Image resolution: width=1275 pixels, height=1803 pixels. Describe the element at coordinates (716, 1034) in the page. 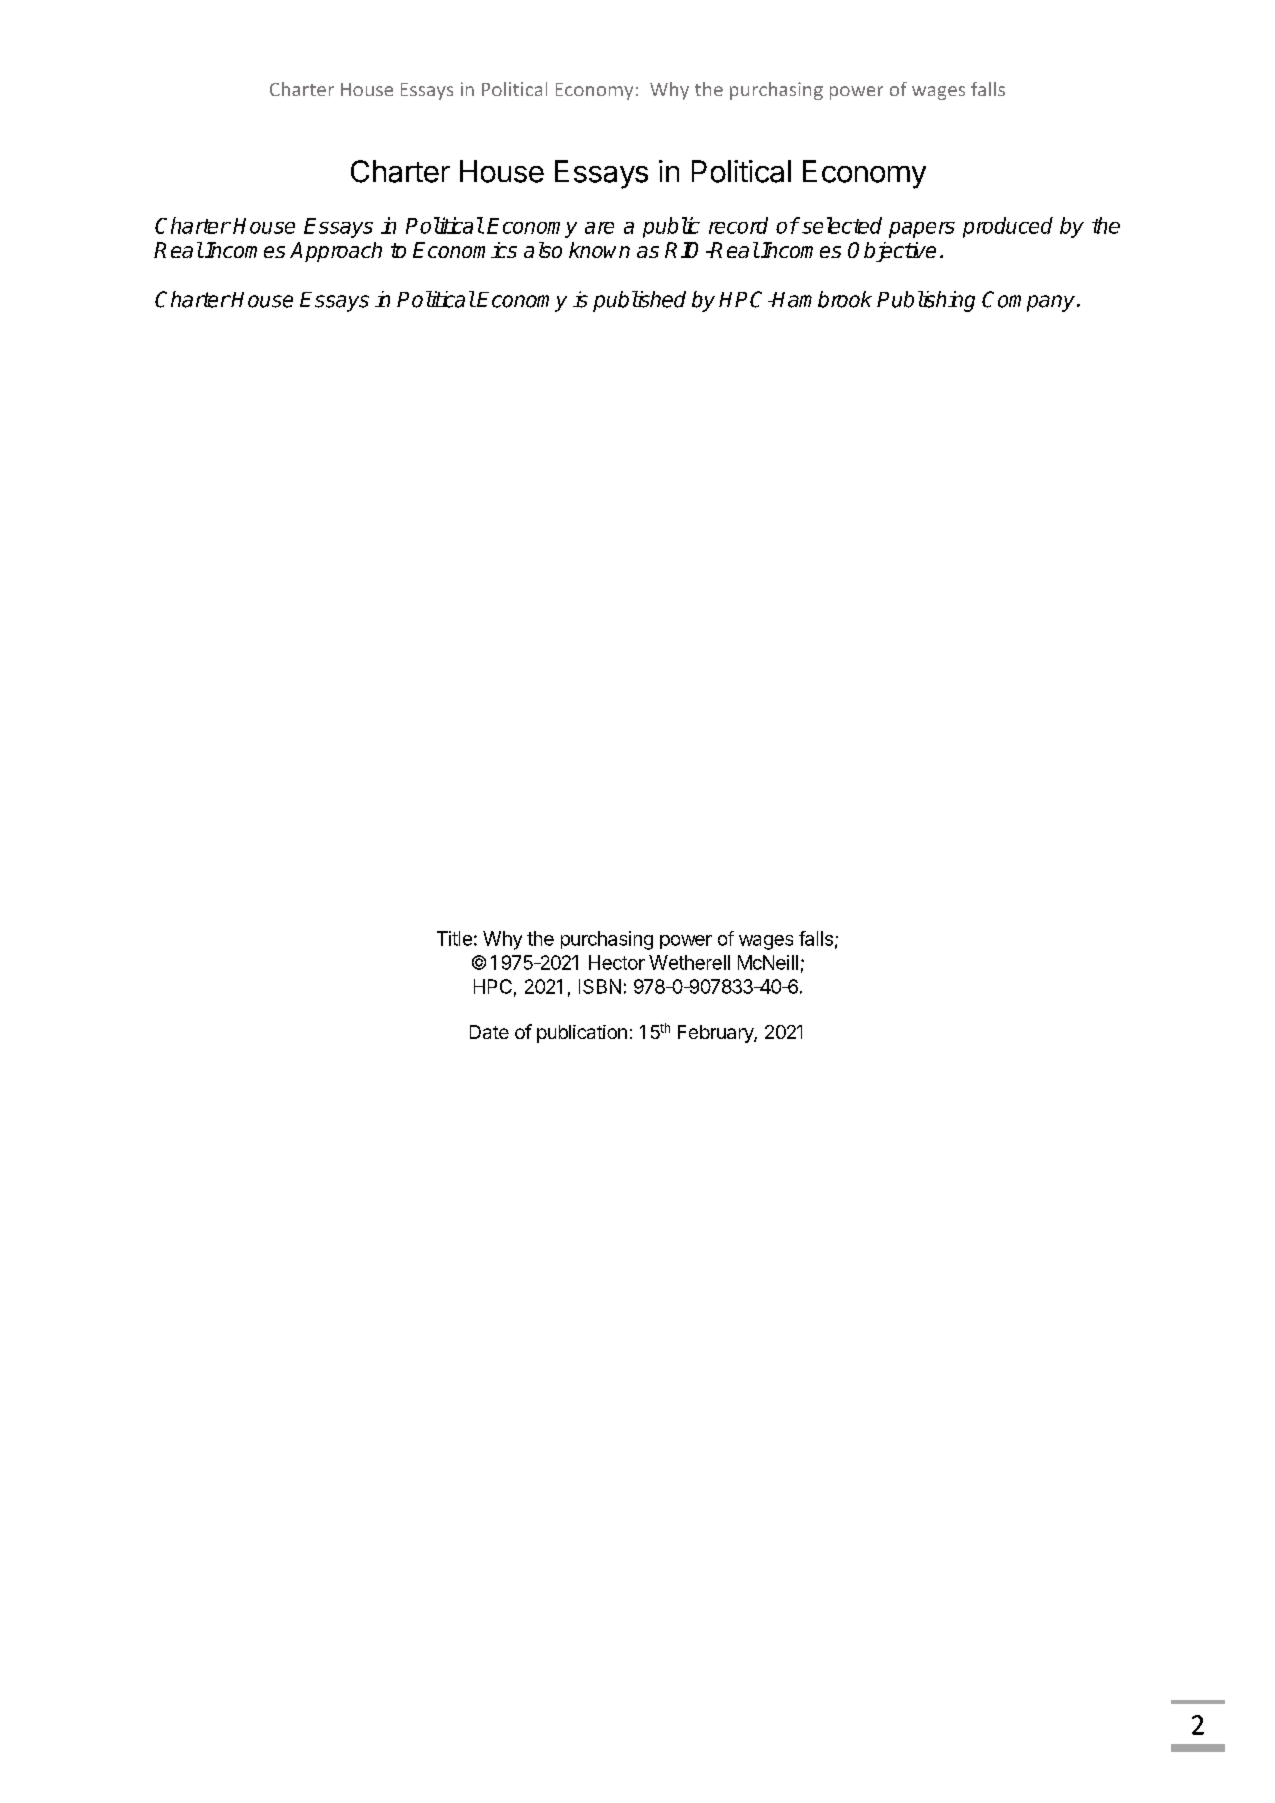

I see `February` at that location.
